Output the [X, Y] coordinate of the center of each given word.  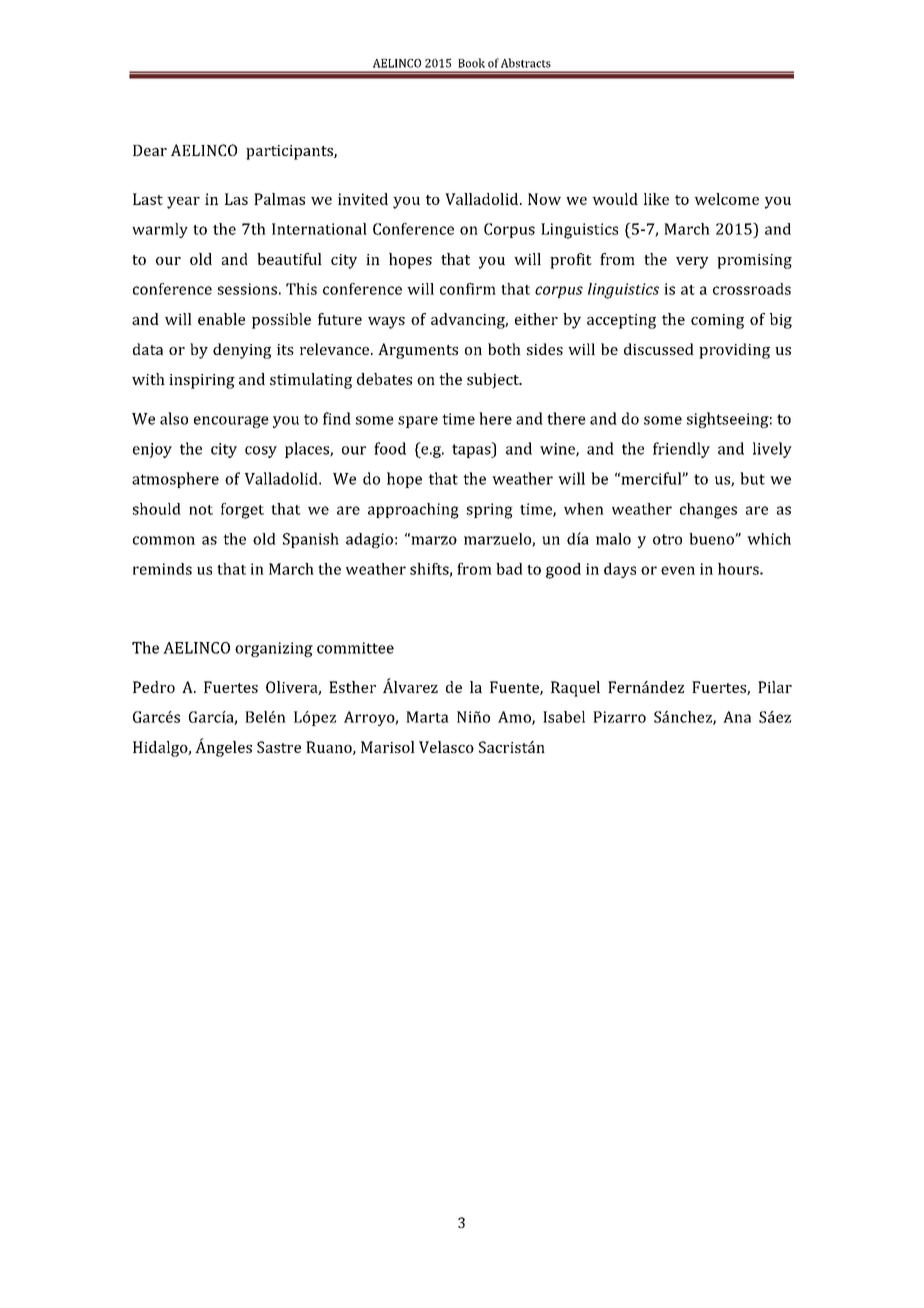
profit [571, 261]
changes [708, 511]
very [692, 263]
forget [242, 511]
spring [490, 511]
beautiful [289, 259]
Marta [427, 717]
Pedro [154, 687]
